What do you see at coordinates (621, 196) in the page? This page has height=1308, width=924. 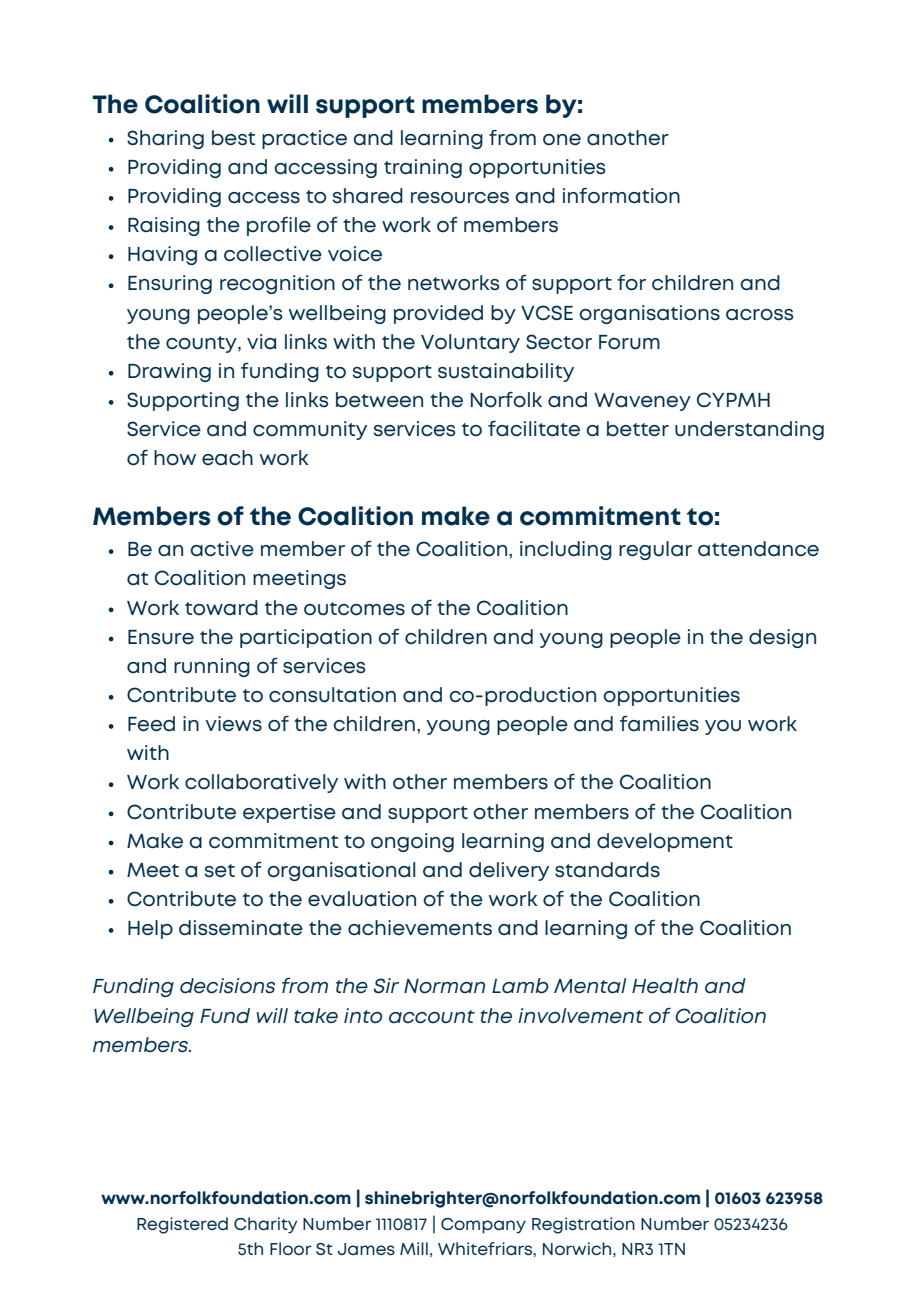 I see `information` at bounding box center [621, 196].
